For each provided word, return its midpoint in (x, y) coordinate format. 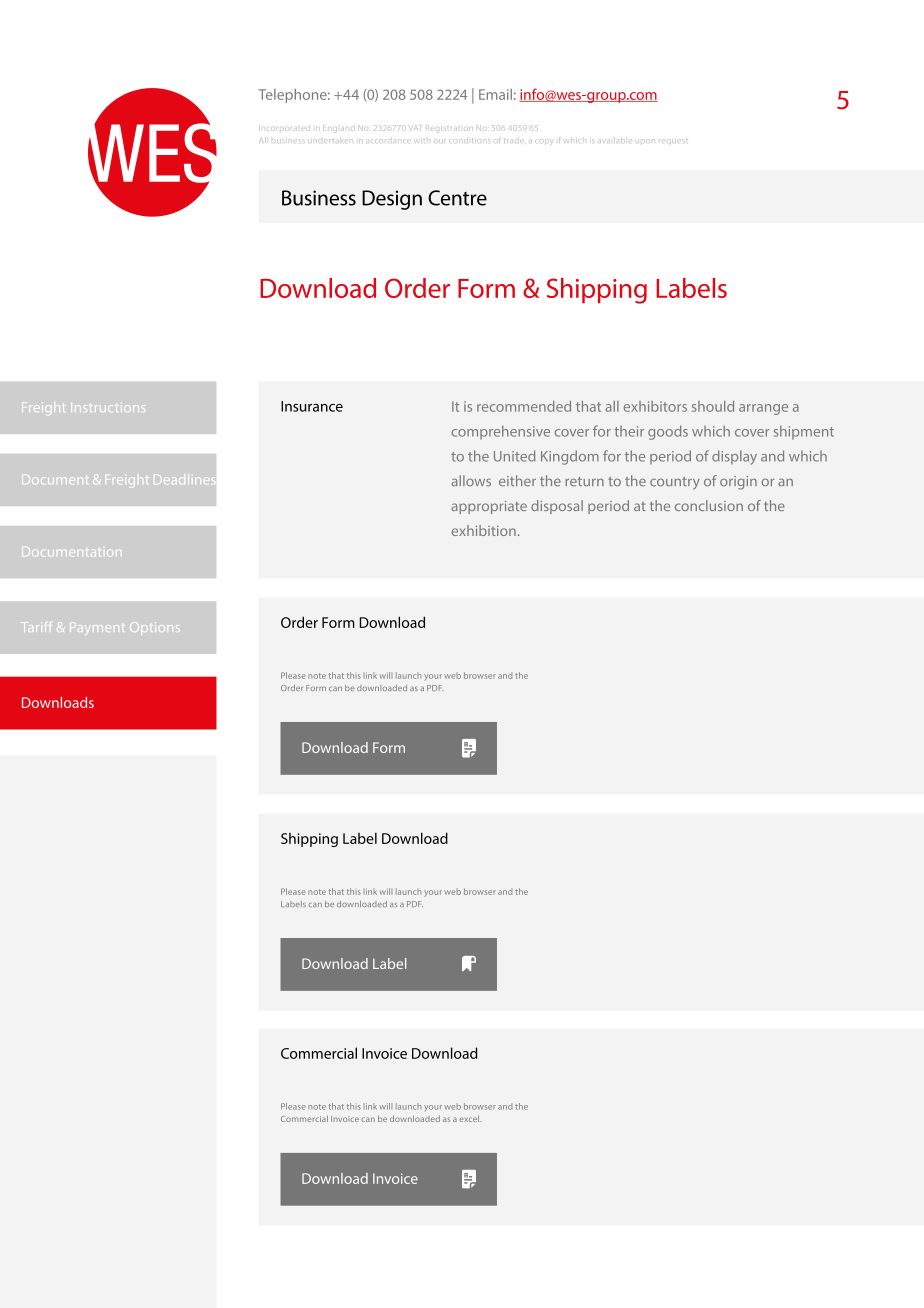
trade (514, 141)
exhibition (484, 530)
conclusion (709, 505)
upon (646, 141)
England (337, 128)
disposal (557, 507)
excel (470, 1118)
